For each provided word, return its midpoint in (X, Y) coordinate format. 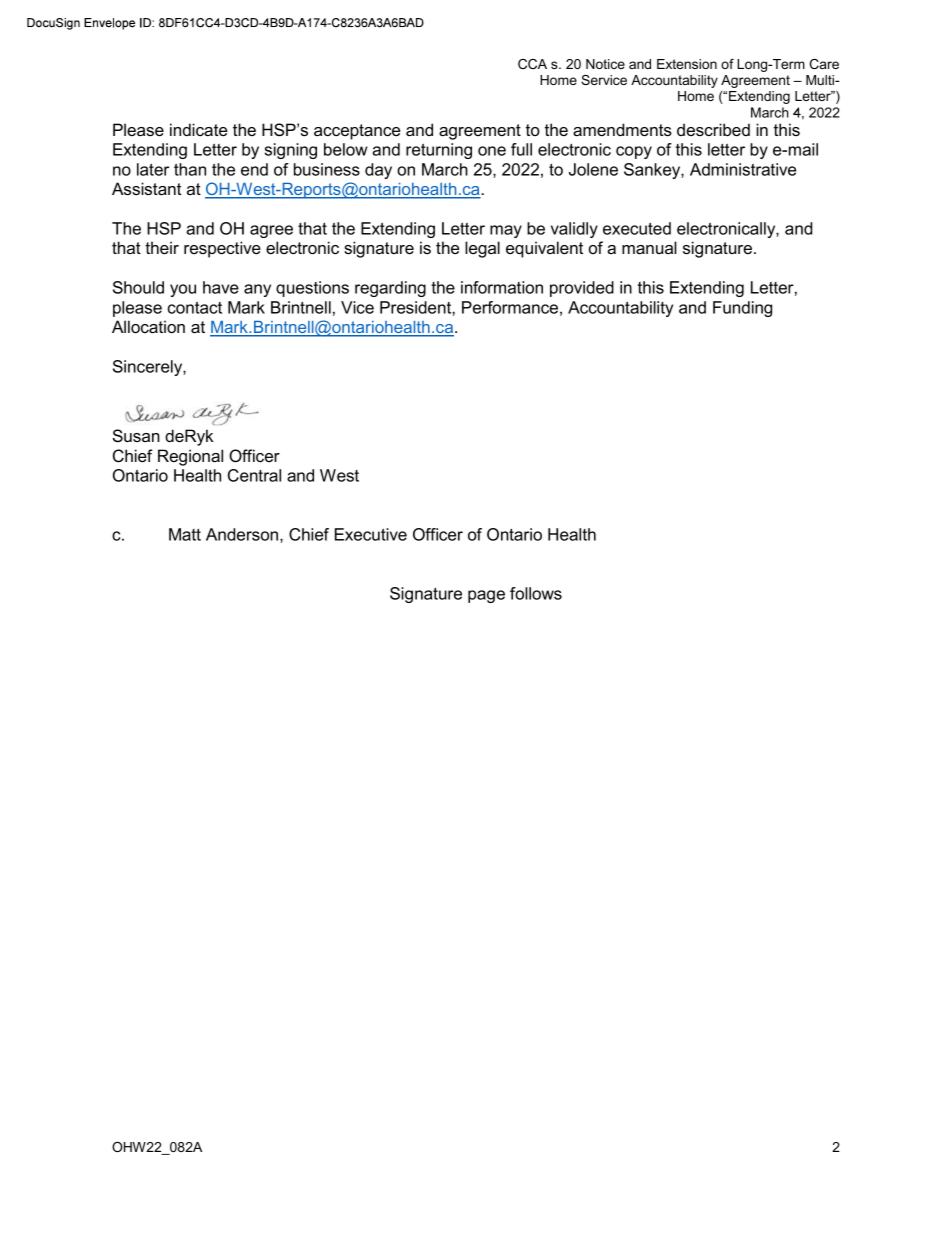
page (486, 596)
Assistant (146, 188)
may (506, 231)
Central (254, 475)
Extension (687, 64)
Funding (742, 309)
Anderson (243, 535)
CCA (532, 64)
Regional (190, 457)
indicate (198, 129)
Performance (510, 307)
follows (536, 593)
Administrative (743, 169)
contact (195, 307)
